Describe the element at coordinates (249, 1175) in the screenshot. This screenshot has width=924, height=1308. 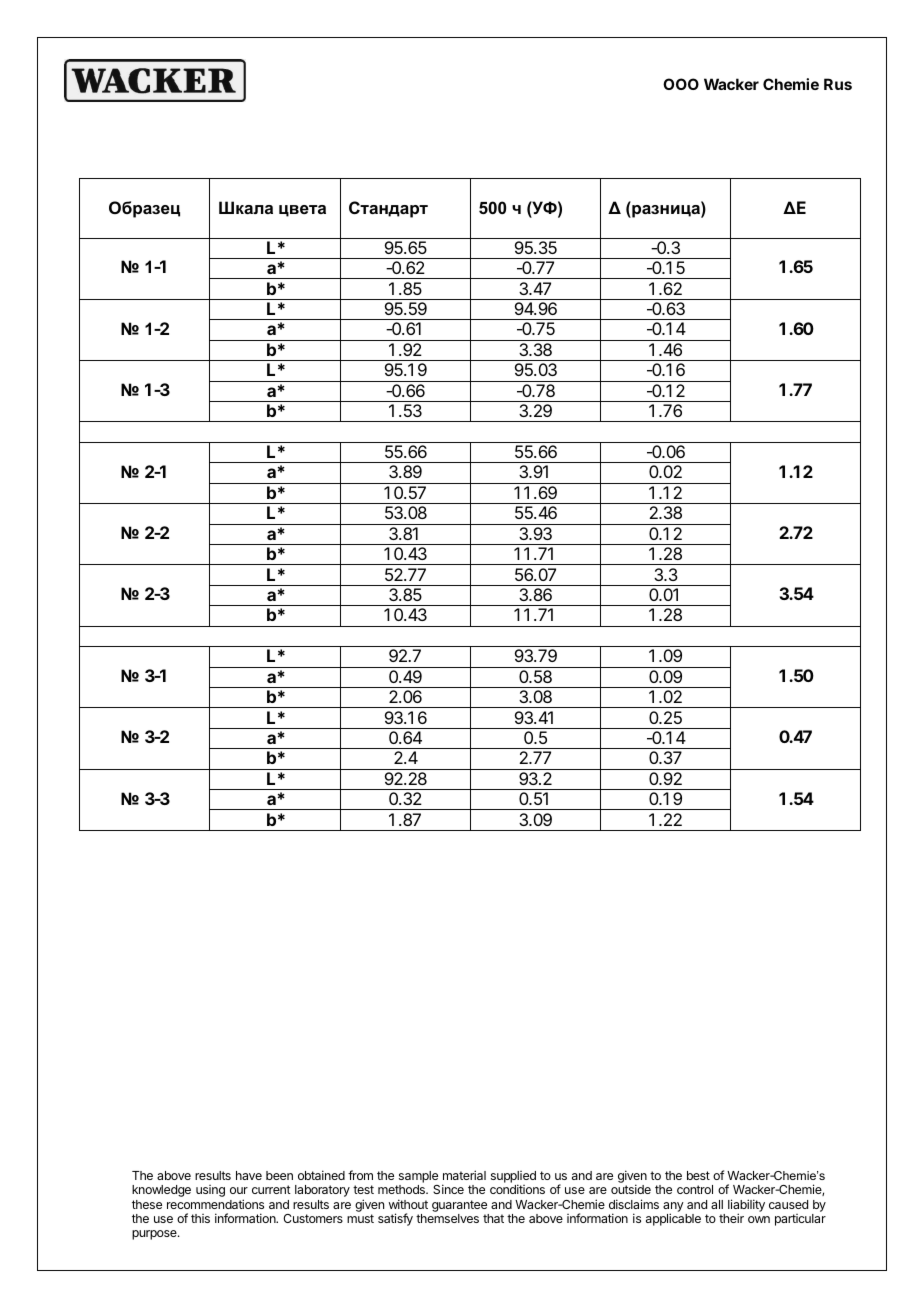
I see `have` at that location.
